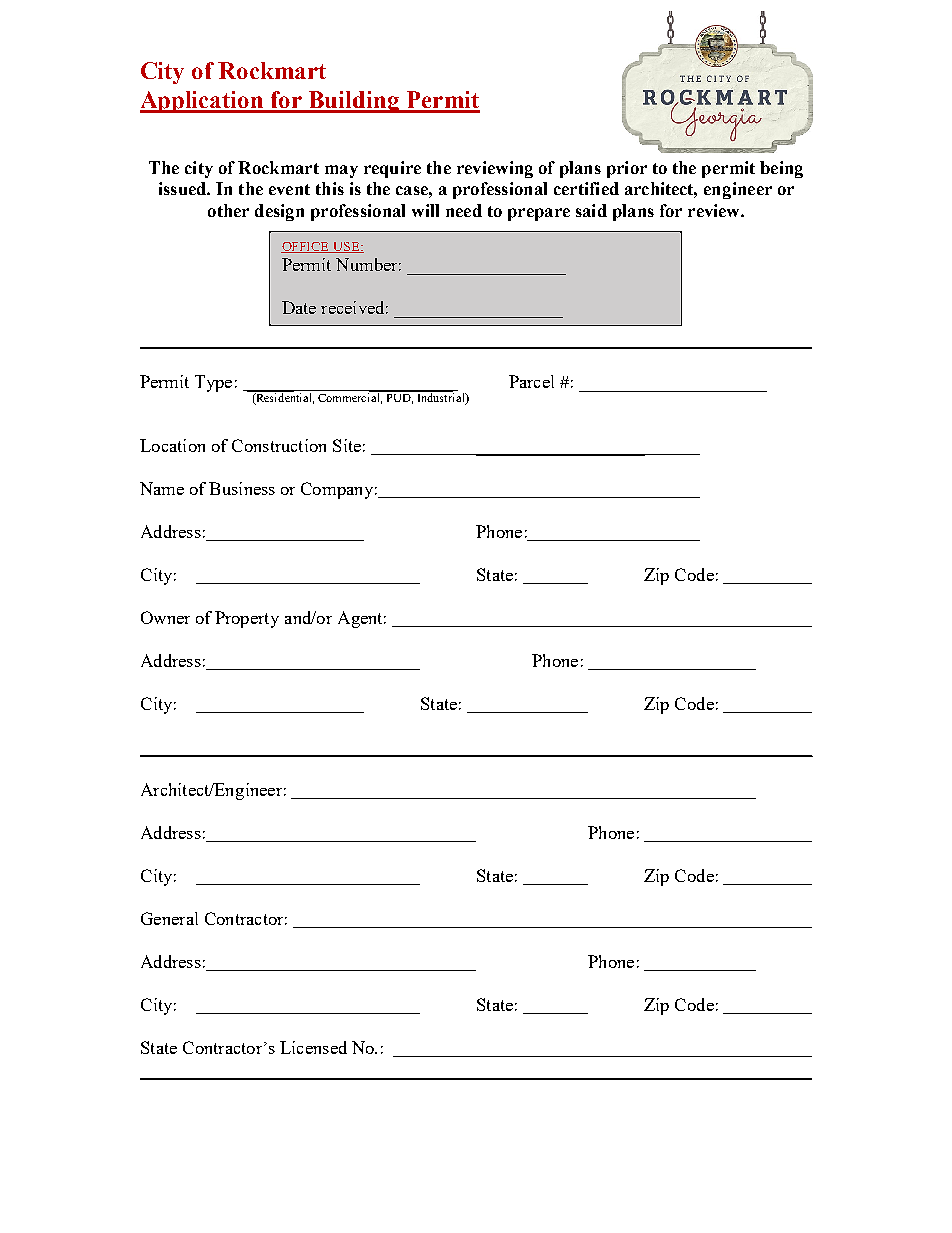 This screenshot has width=952, height=1233. What do you see at coordinates (242, 488) in the screenshot?
I see `Business` at bounding box center [242, 488].
